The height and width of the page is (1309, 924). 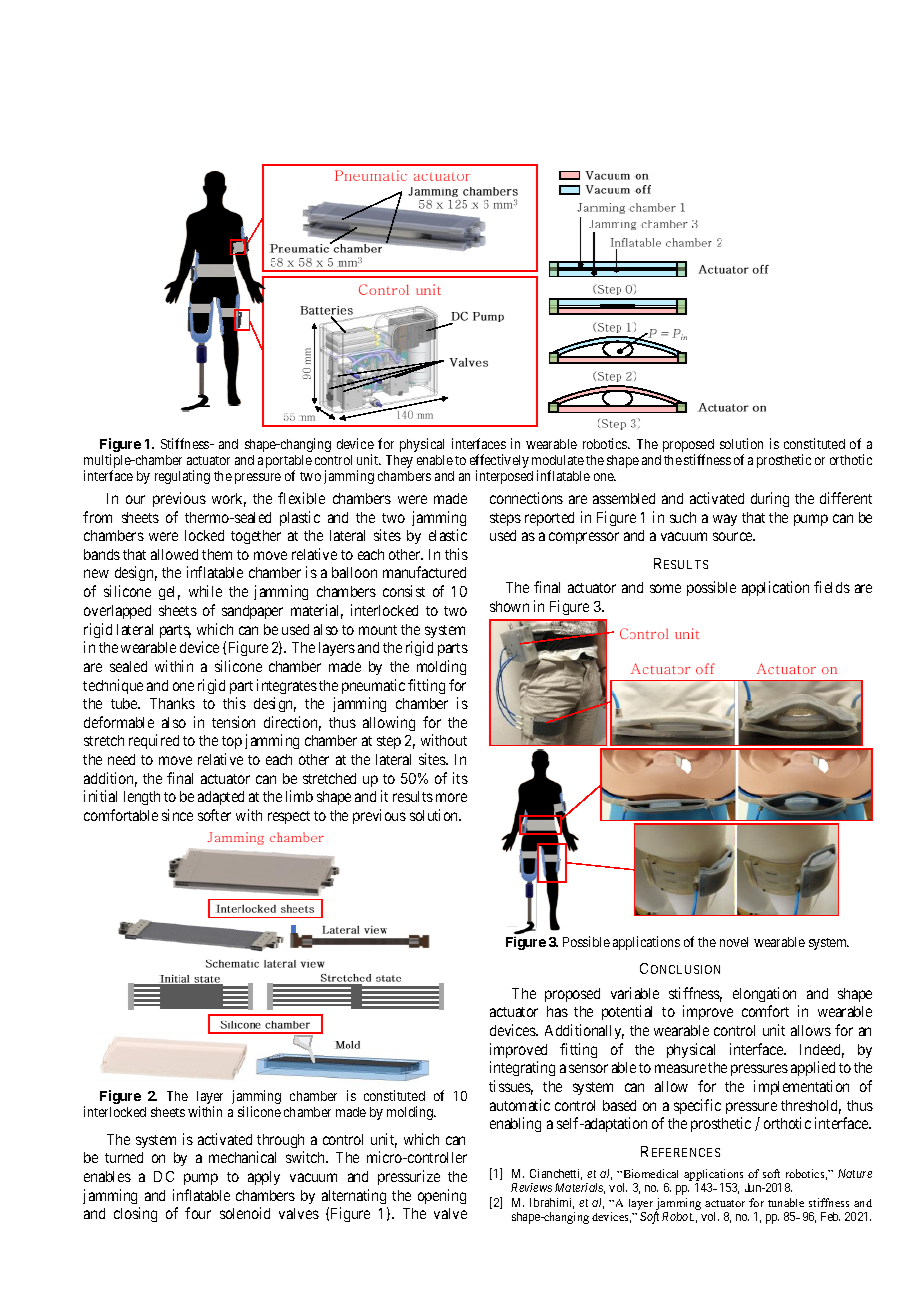 I want to click on novel, so click(x=734, y=942).
